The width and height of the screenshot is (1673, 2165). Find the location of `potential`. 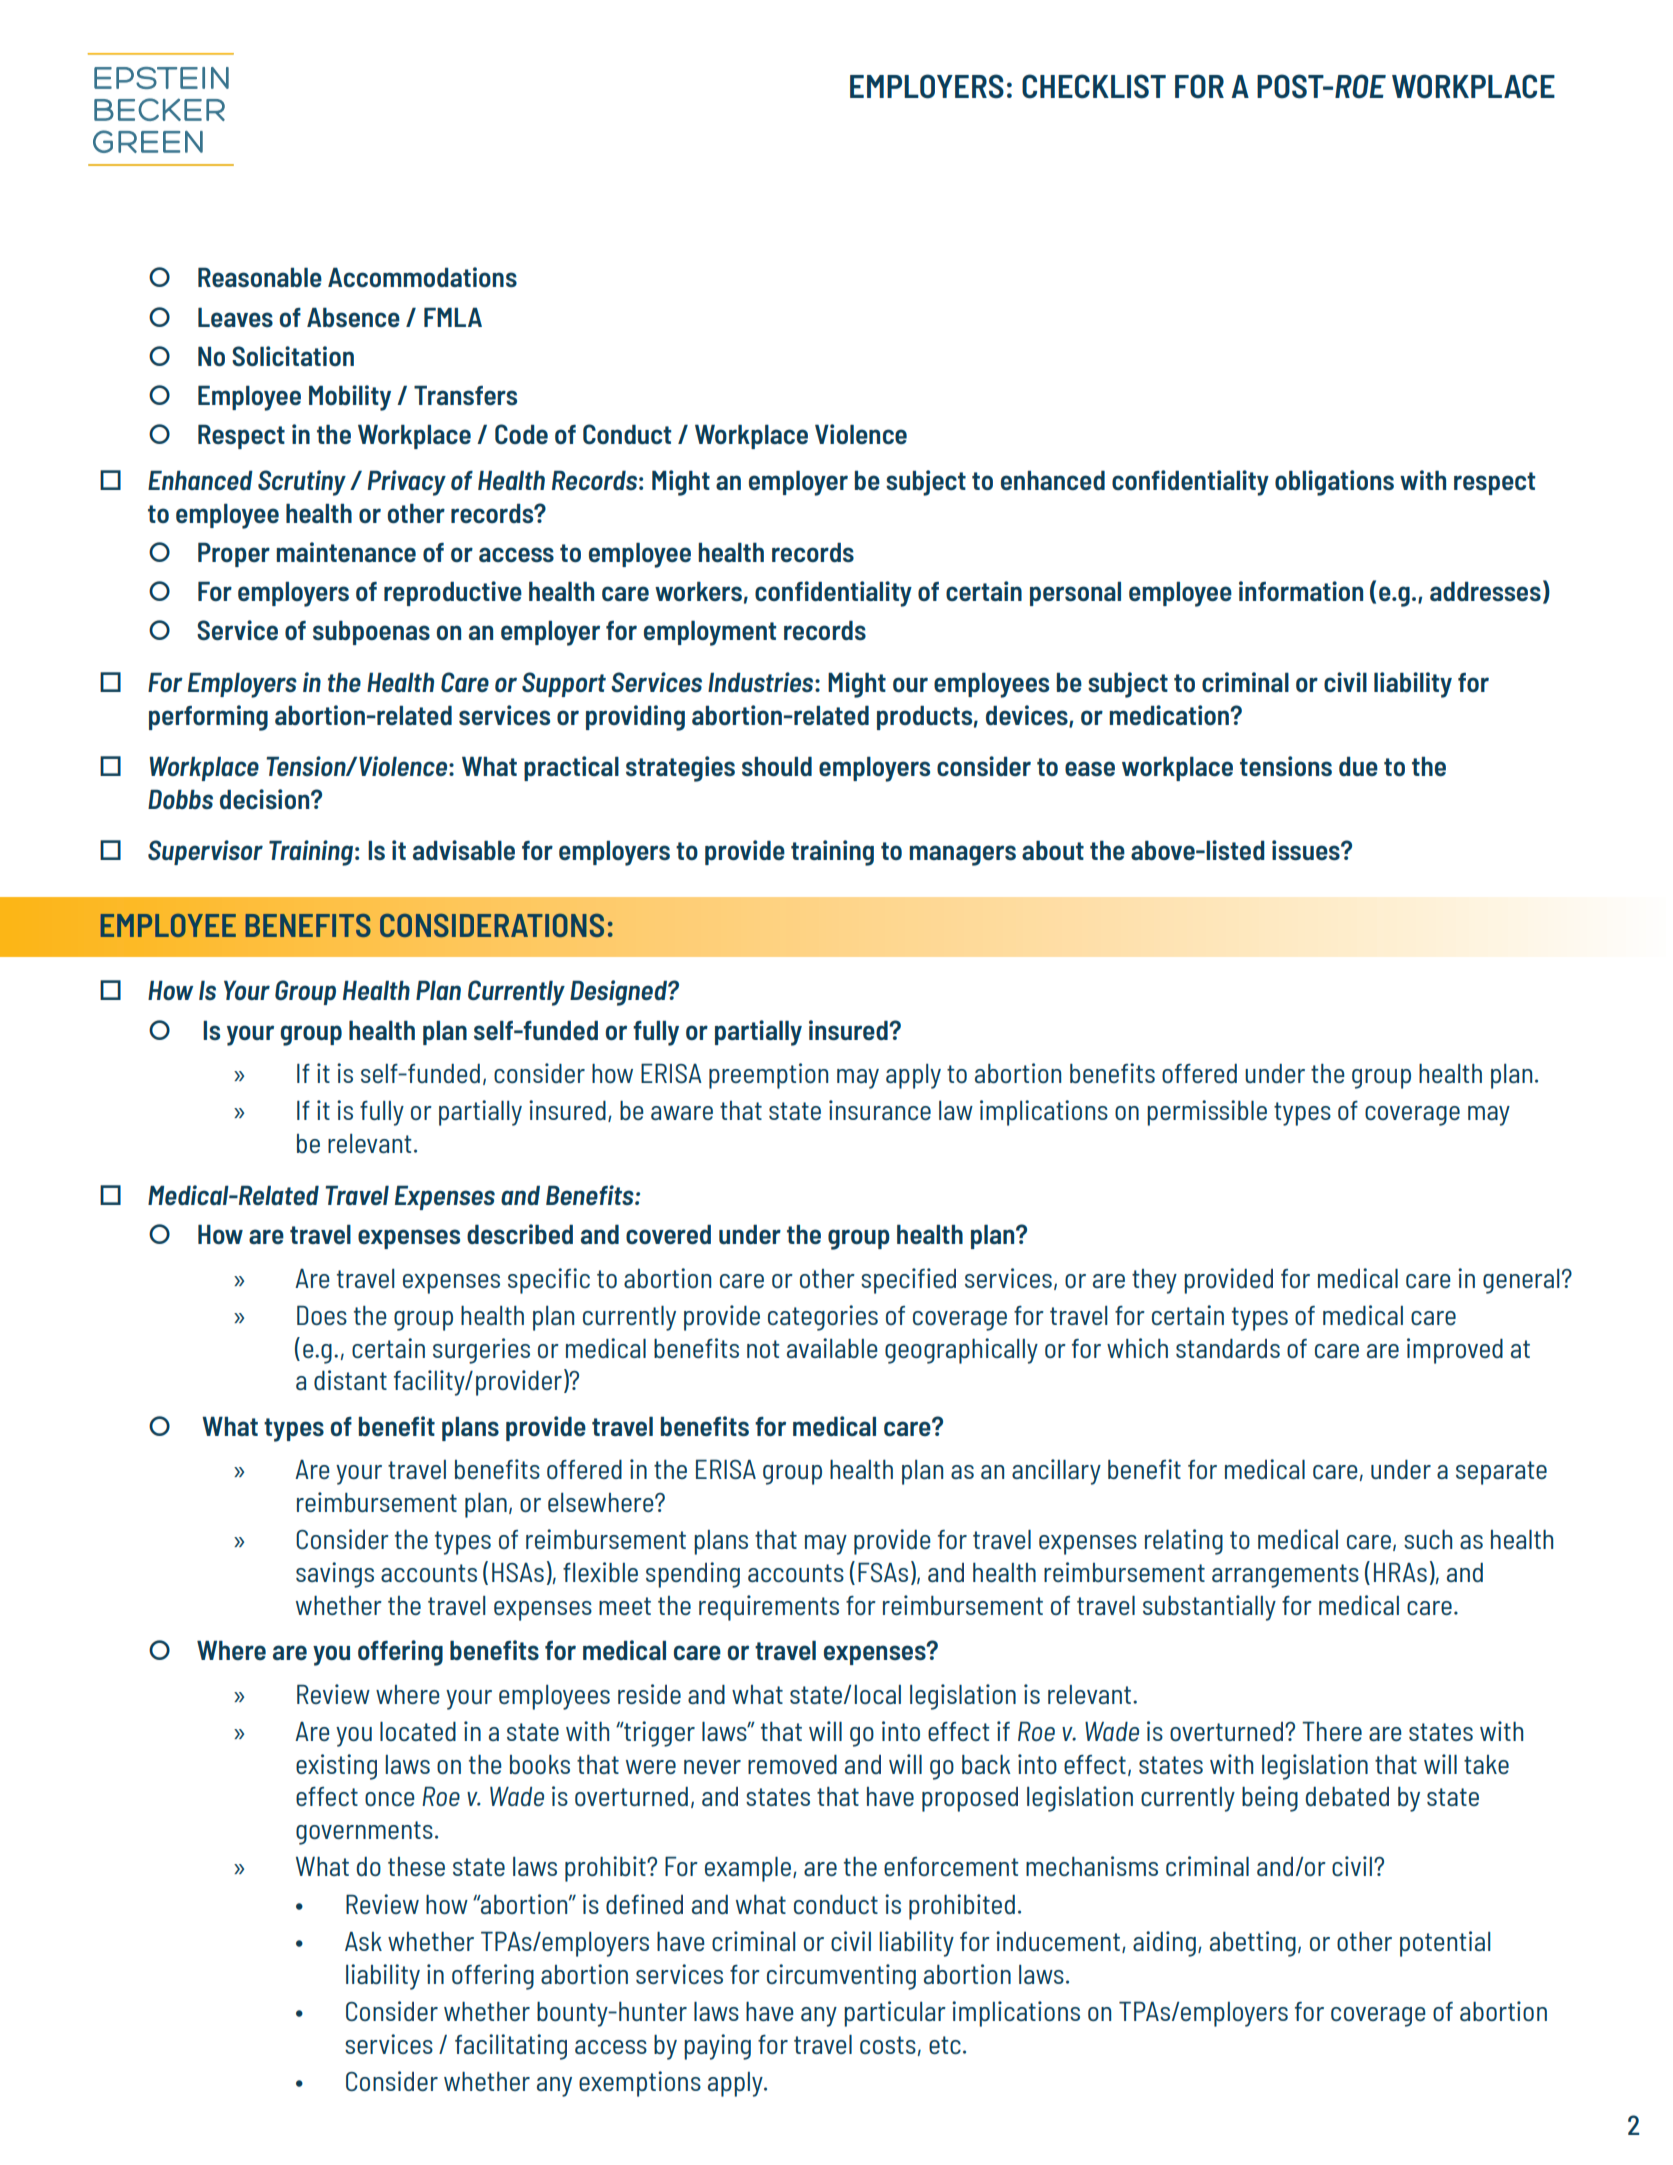

potential is located at coordinates (1445, 1944).
